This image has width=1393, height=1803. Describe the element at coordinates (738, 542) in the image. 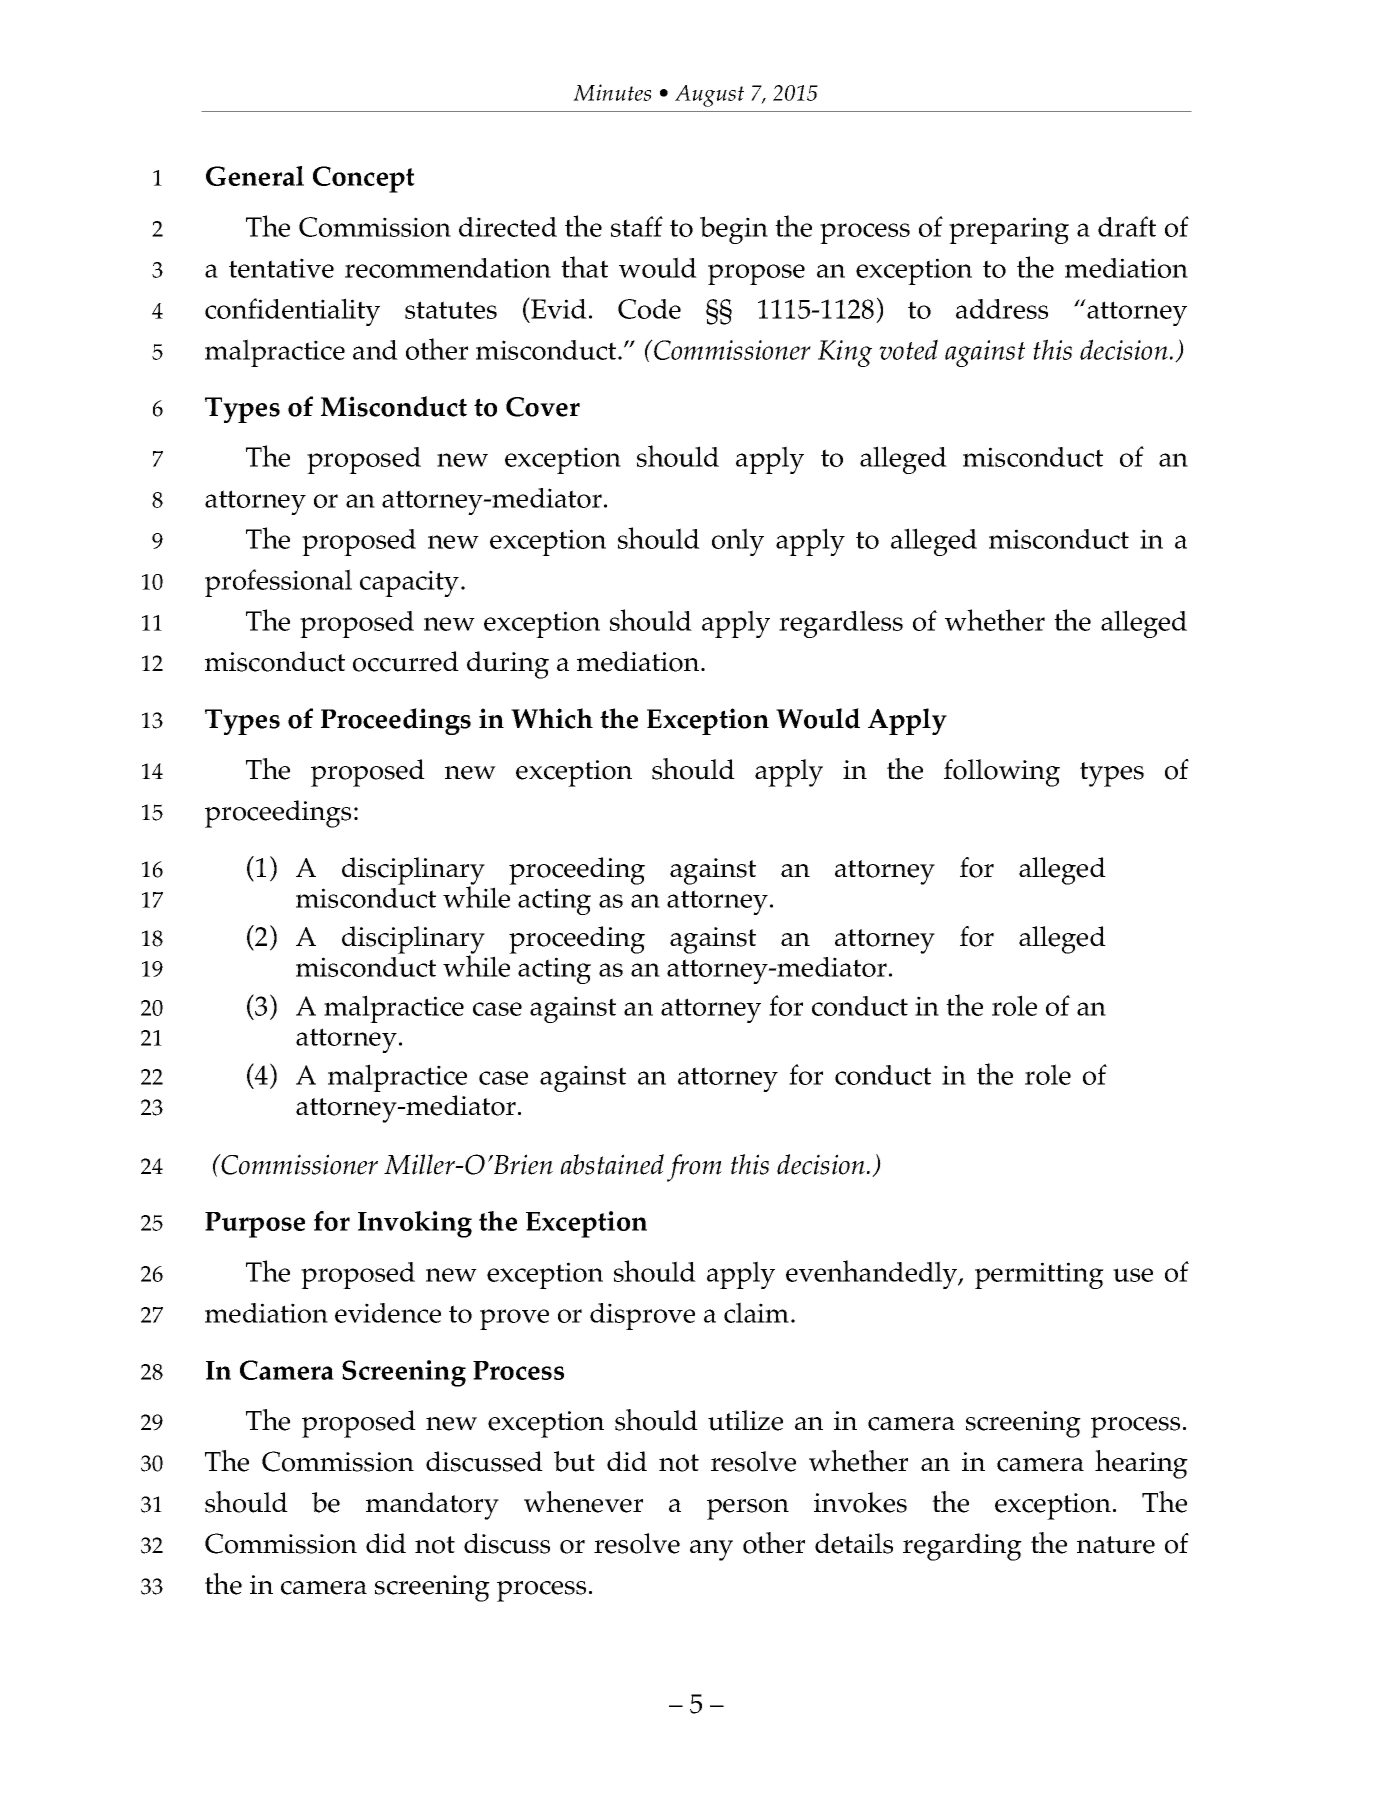

I see `only` at that location.
